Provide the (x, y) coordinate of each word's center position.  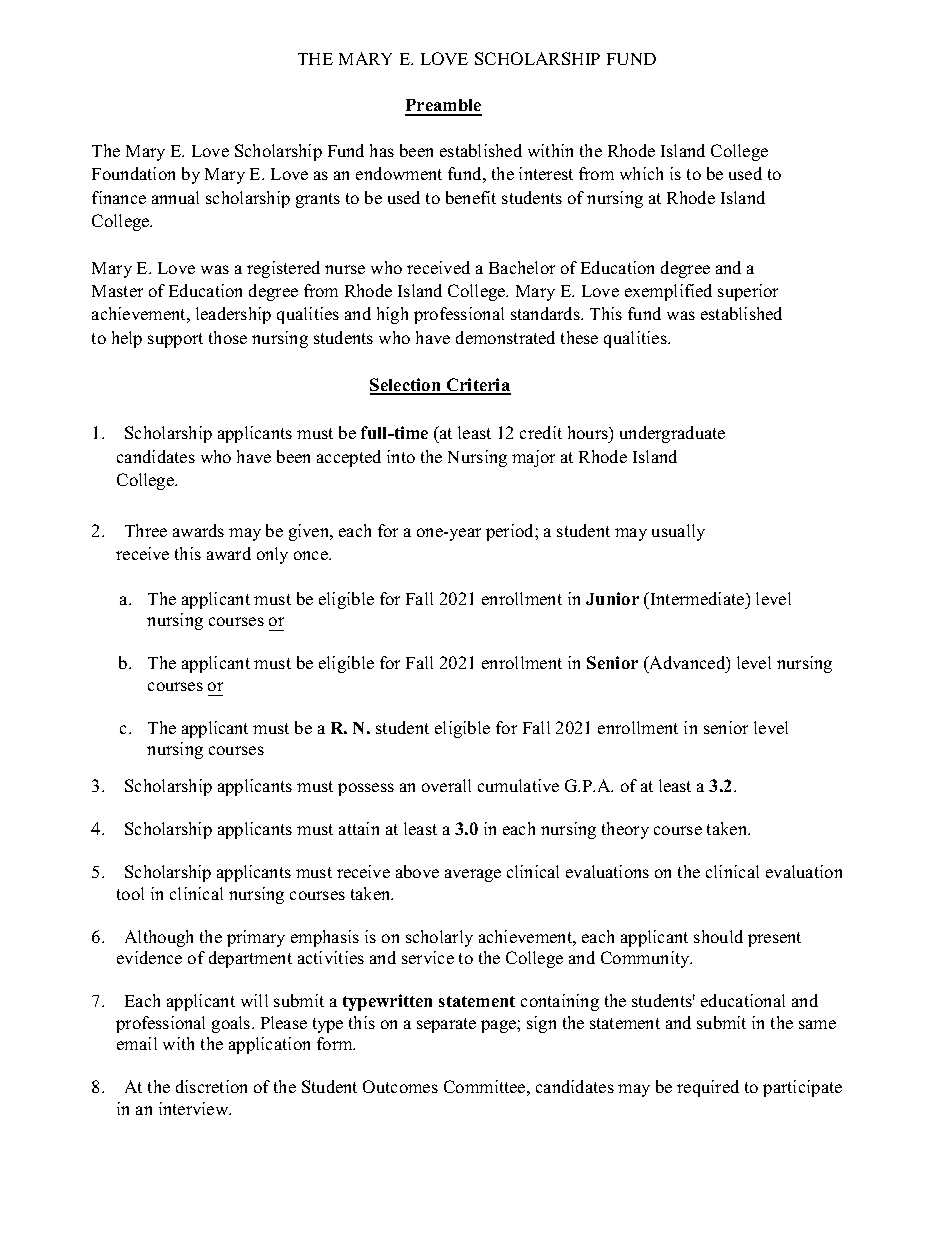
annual (175, 197)
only (272, 555)
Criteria (477, 386)
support (175, 340)
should (718, 936)
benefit (471, 197)
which (641, 173)
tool (130, 893)
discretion (211, 1086)
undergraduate (672, 434)
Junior (612, 598)
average (473, 875)
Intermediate (697, 598)
